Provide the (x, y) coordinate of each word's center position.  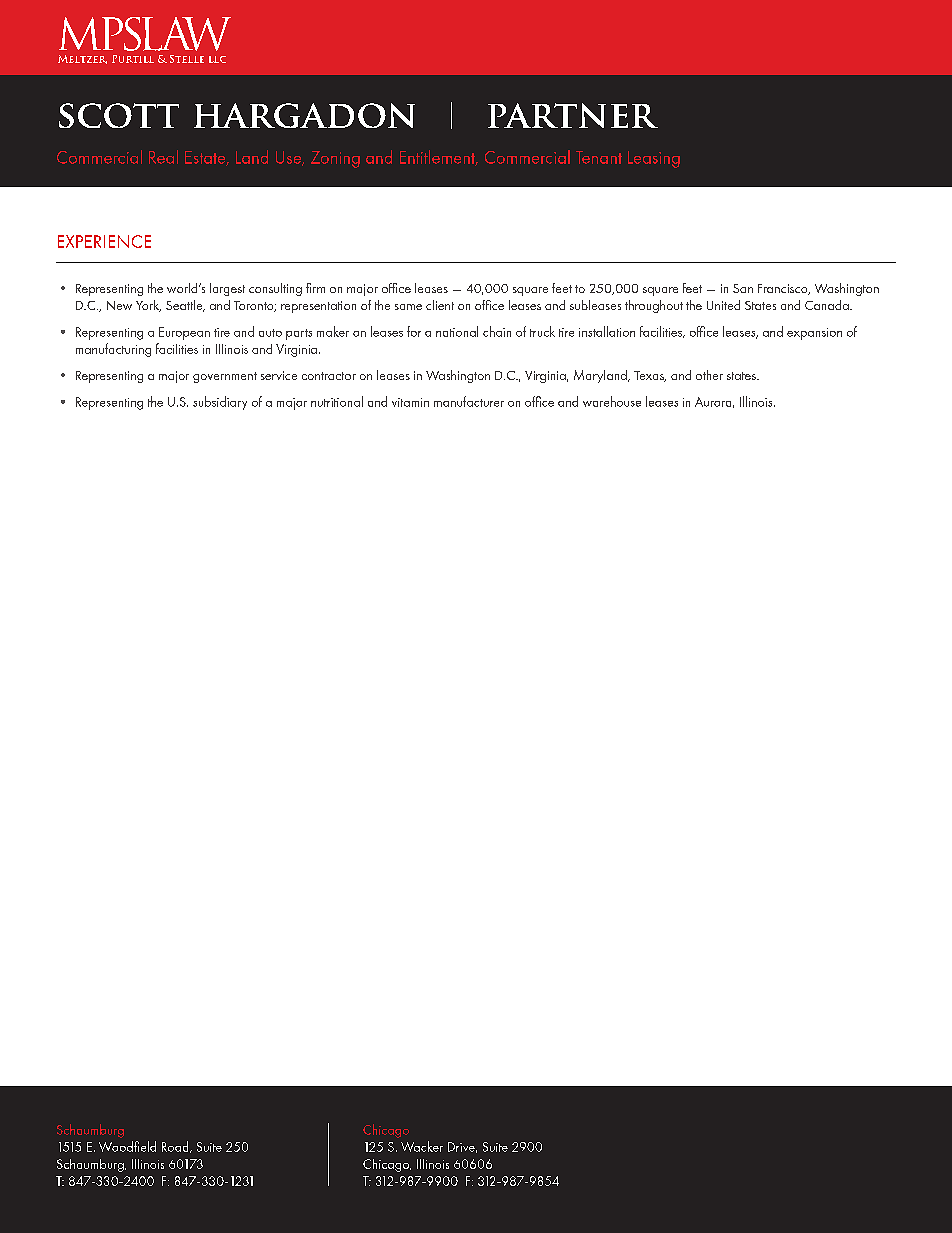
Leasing (654, 159)
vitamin (410, 402)
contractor (329, 376)
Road (176, 1147)
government (225, 377)
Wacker (422, 1146)
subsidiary (220, 403)
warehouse (612, 401)
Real (163, 157)
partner (573, 115)
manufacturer (469, 401)
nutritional (337, 401)
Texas (650, 376)
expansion (814, 334)
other (709, 375)
